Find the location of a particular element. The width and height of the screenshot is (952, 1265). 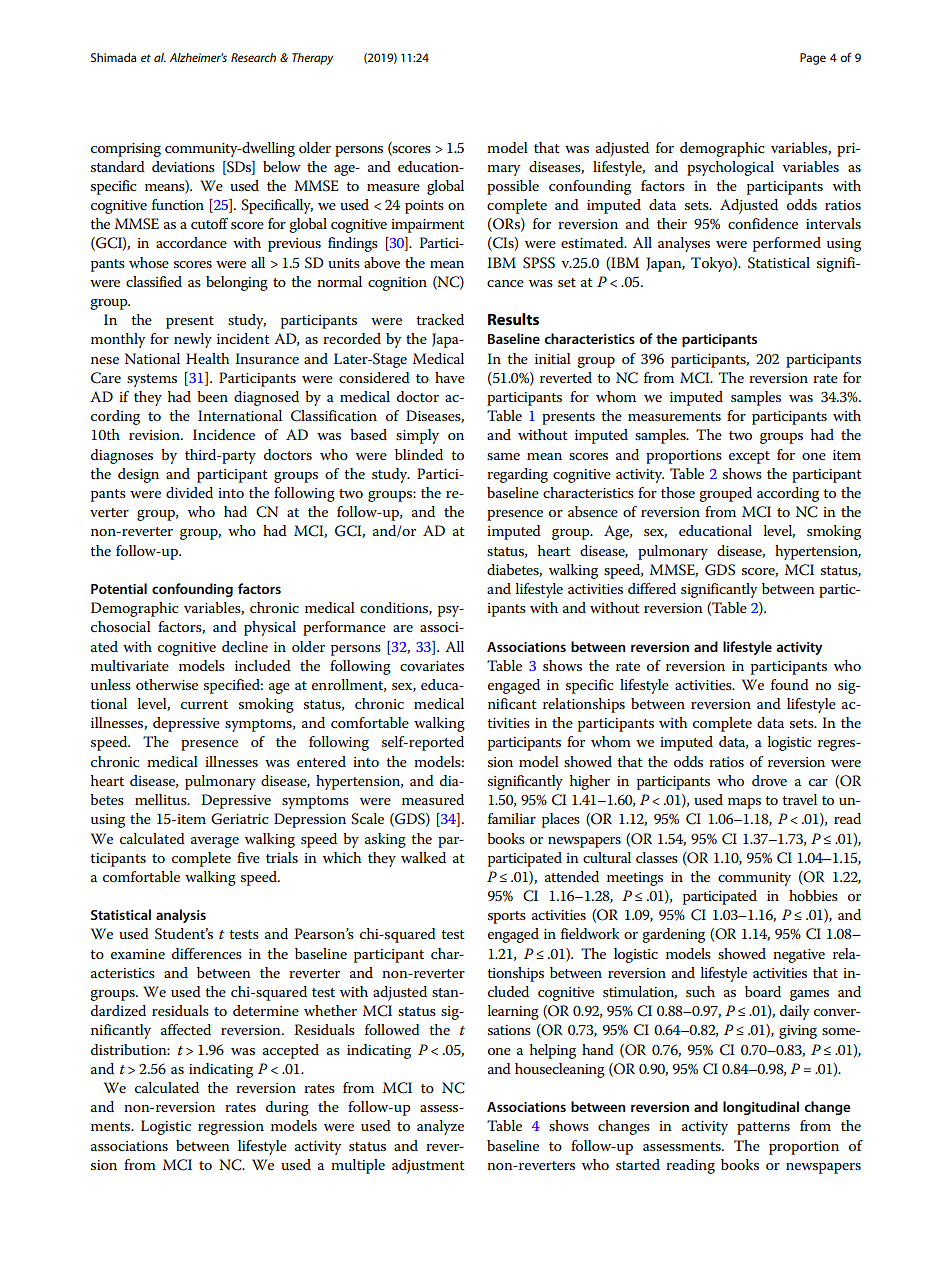

during is located at coordinates (287, 1108).
